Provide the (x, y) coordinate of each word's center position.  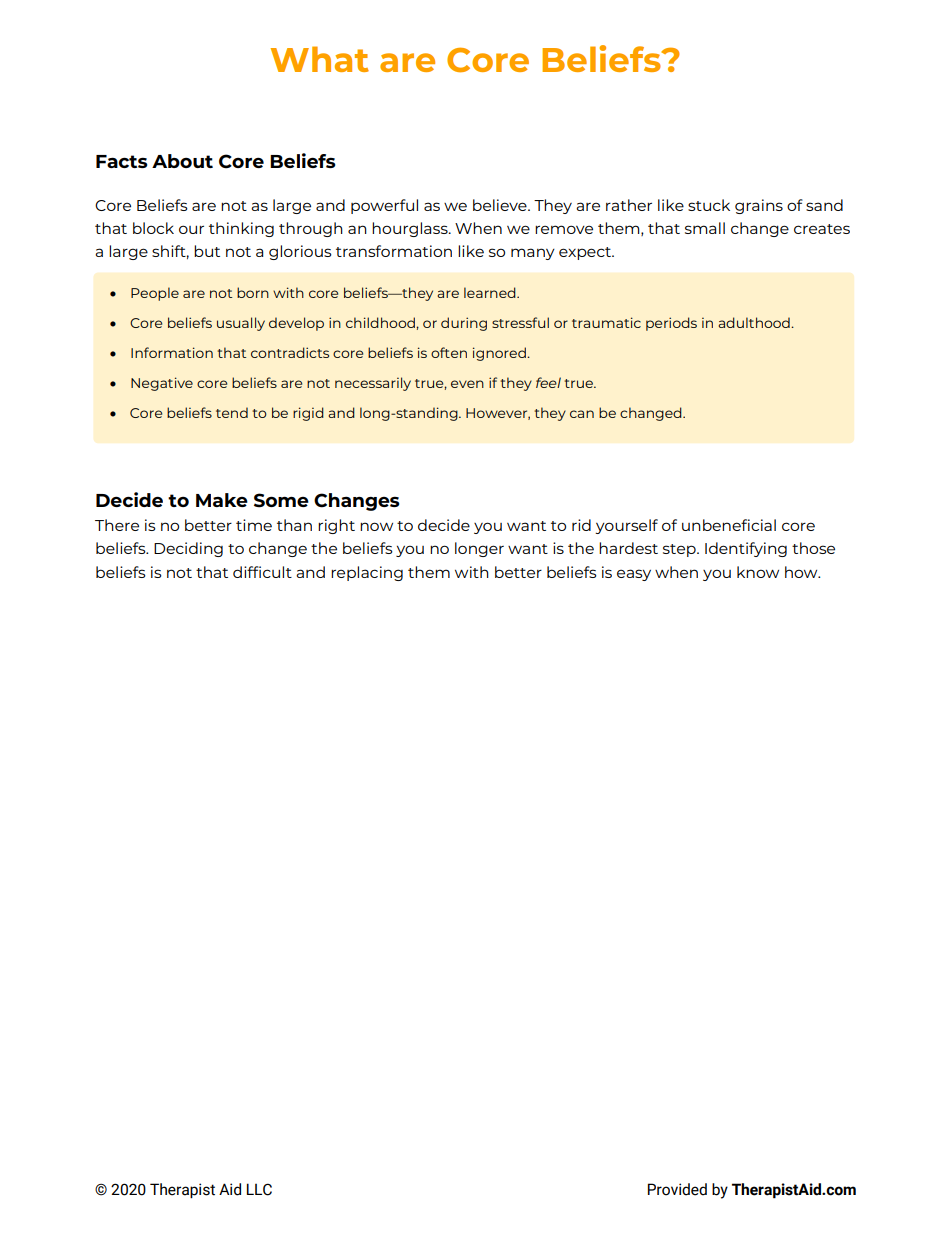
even (467, 384)
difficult (262, 572)
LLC (259, 1189)
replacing (367, 573)
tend (232, 412)
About (182, 161)
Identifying (746, 549)
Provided (677, 1189)
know (758, 572)
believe (501, 205)
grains (759, 206)
